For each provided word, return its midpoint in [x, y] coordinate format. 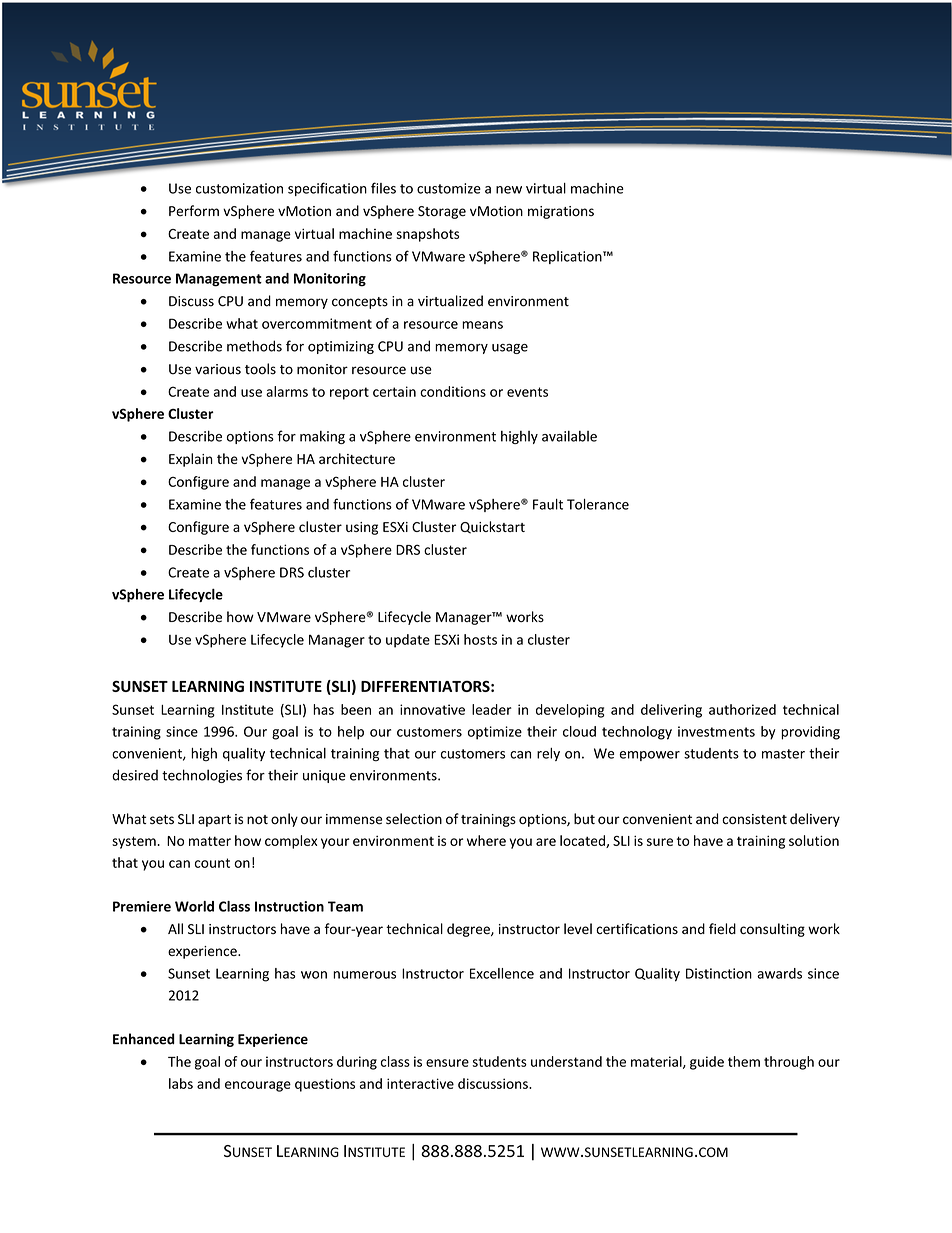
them [744, 1061]
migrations [561, 212]
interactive [420, 1083]
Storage [442, 212]
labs [181, 1083]
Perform [194, 211]
